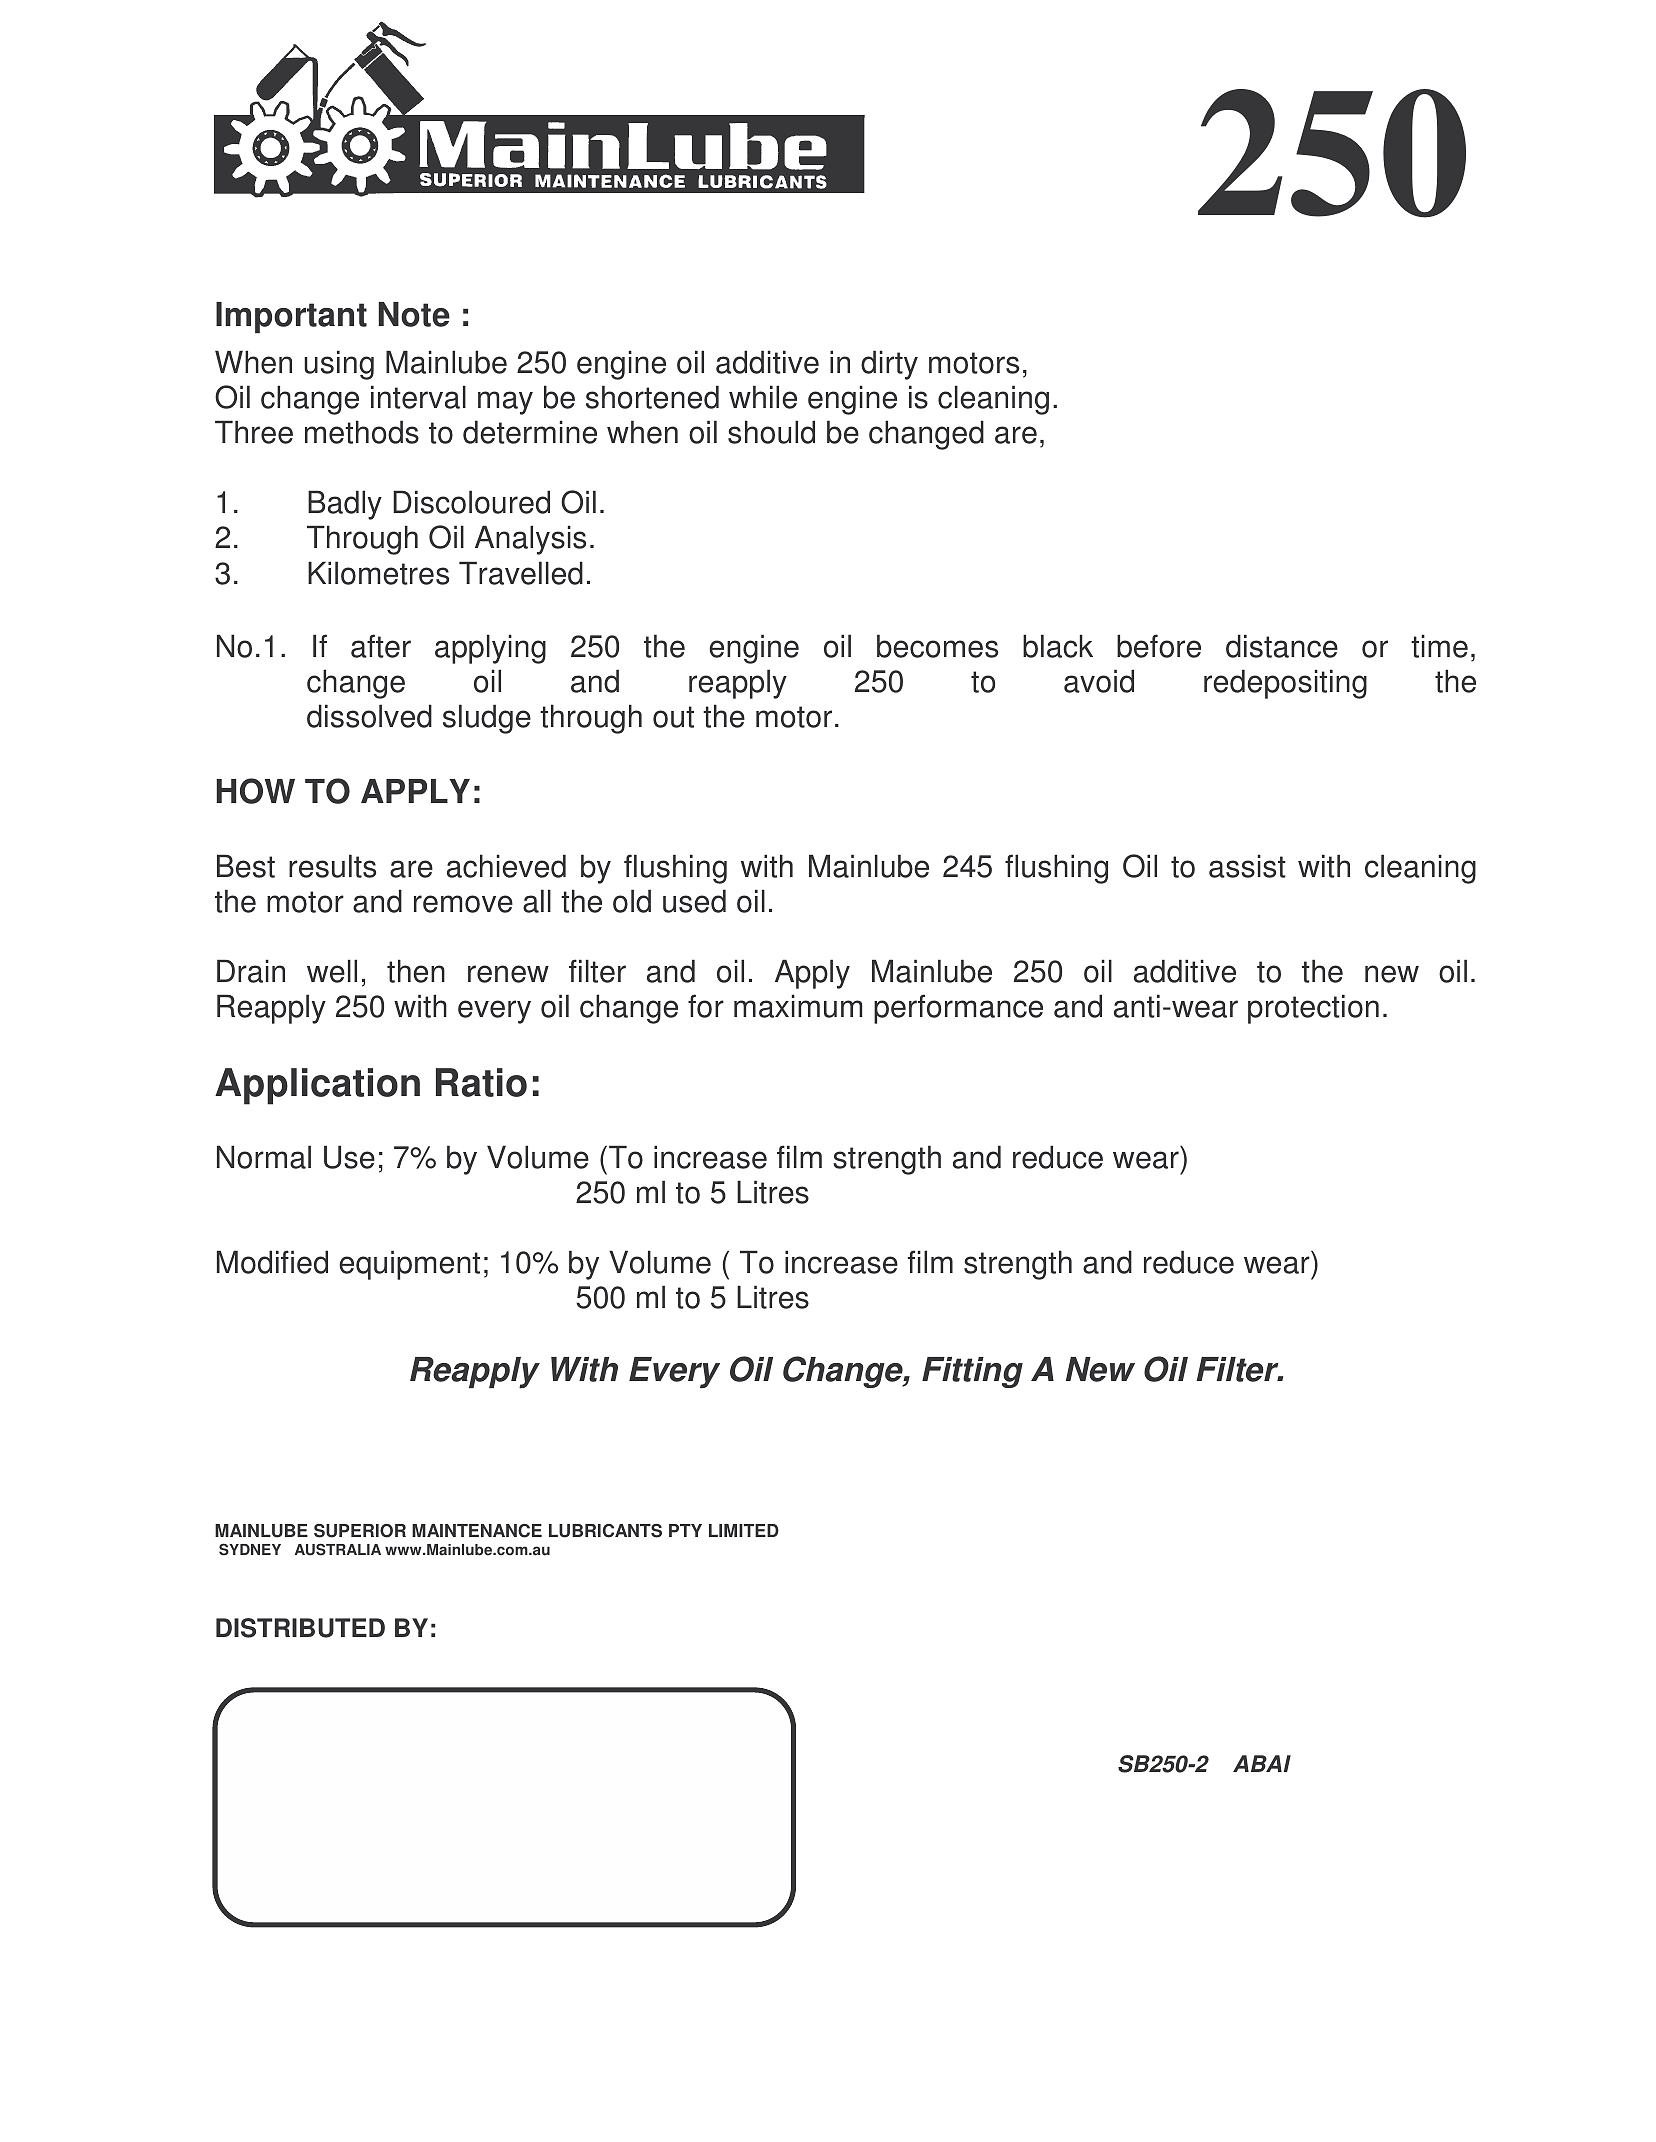 This screenshot has height=2142, width=1656. Describe the element at coordinates (300, 1628) in the screenshot. I see `DISTRIBUTED` at that location.
